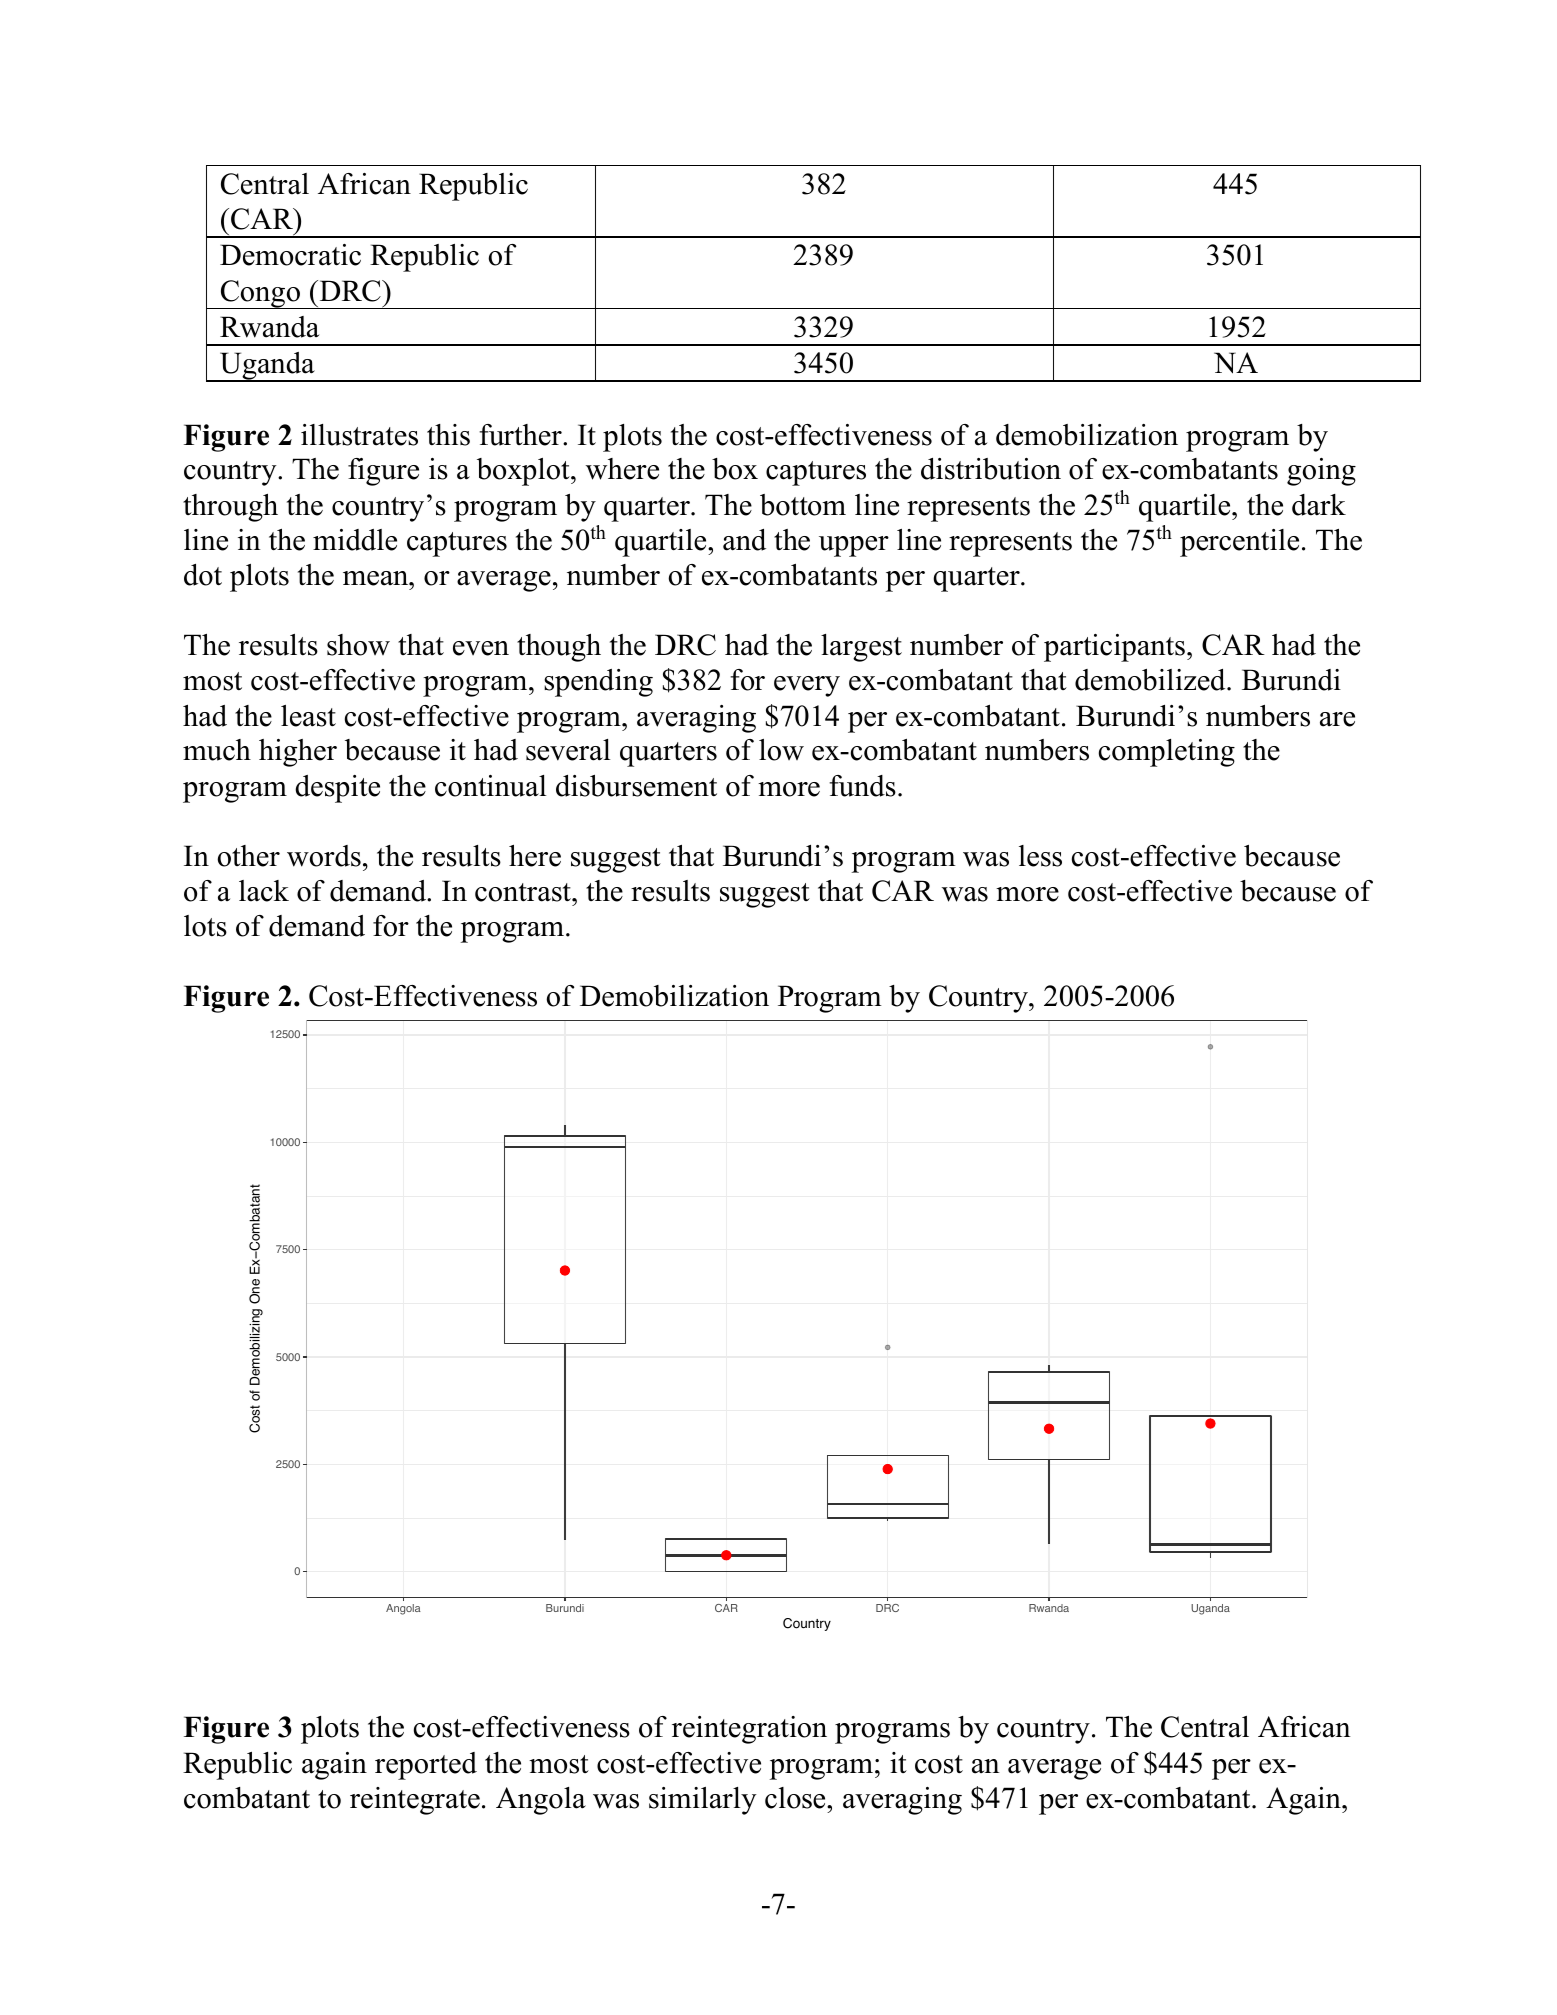 This screenshot has width=1557, height=2015. What do you see at coordinates (260, 294) in the screenshot?
I see `Congo` at bounding box center [260, 294].
